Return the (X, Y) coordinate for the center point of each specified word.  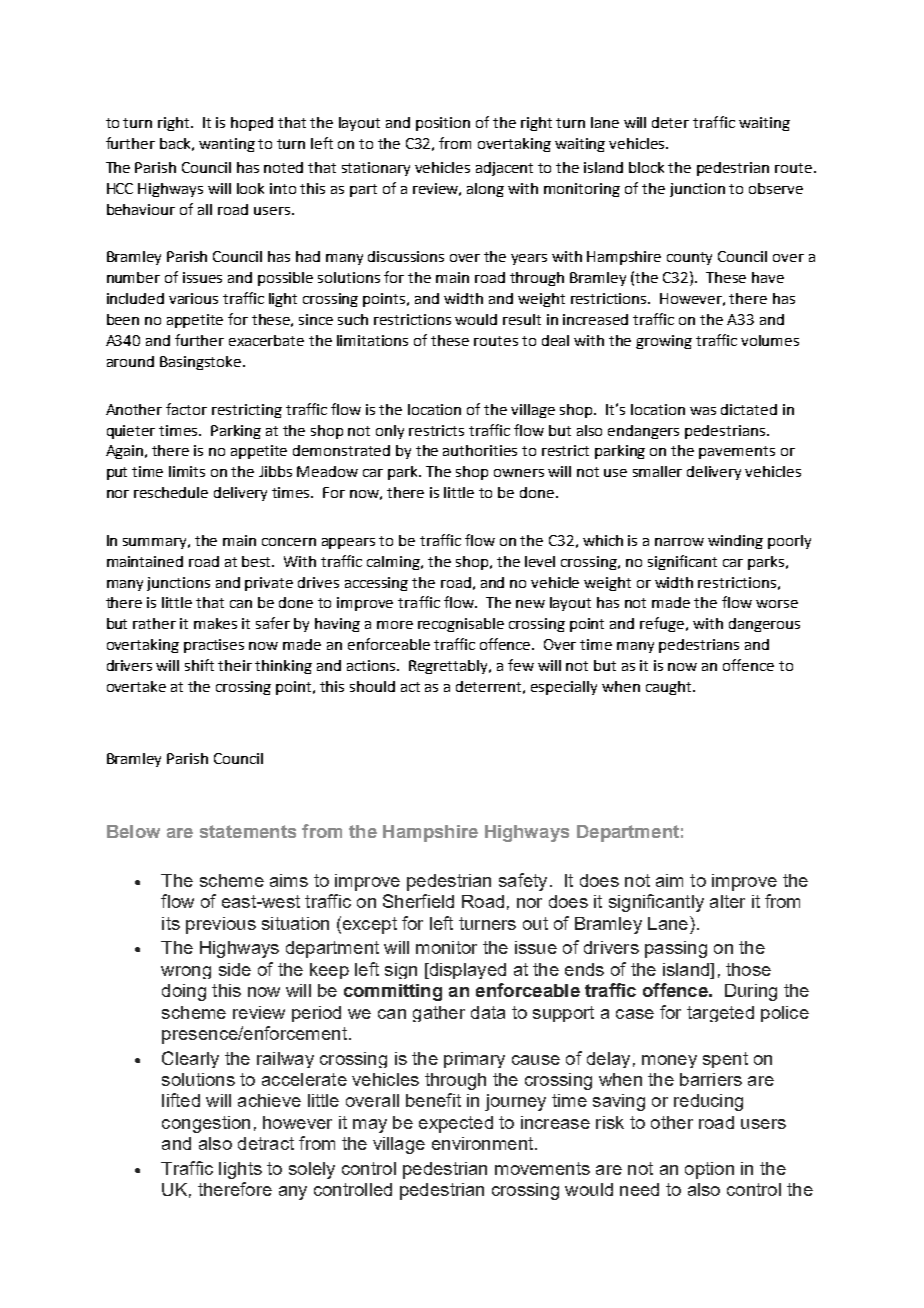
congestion (206, 1124)
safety (523, 882)
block (646, 167)
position (443, 124)
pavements (737, 452)
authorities (480, 450)
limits (187, 471)
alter (727, 901)
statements (248, 831)
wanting (227, 145)
